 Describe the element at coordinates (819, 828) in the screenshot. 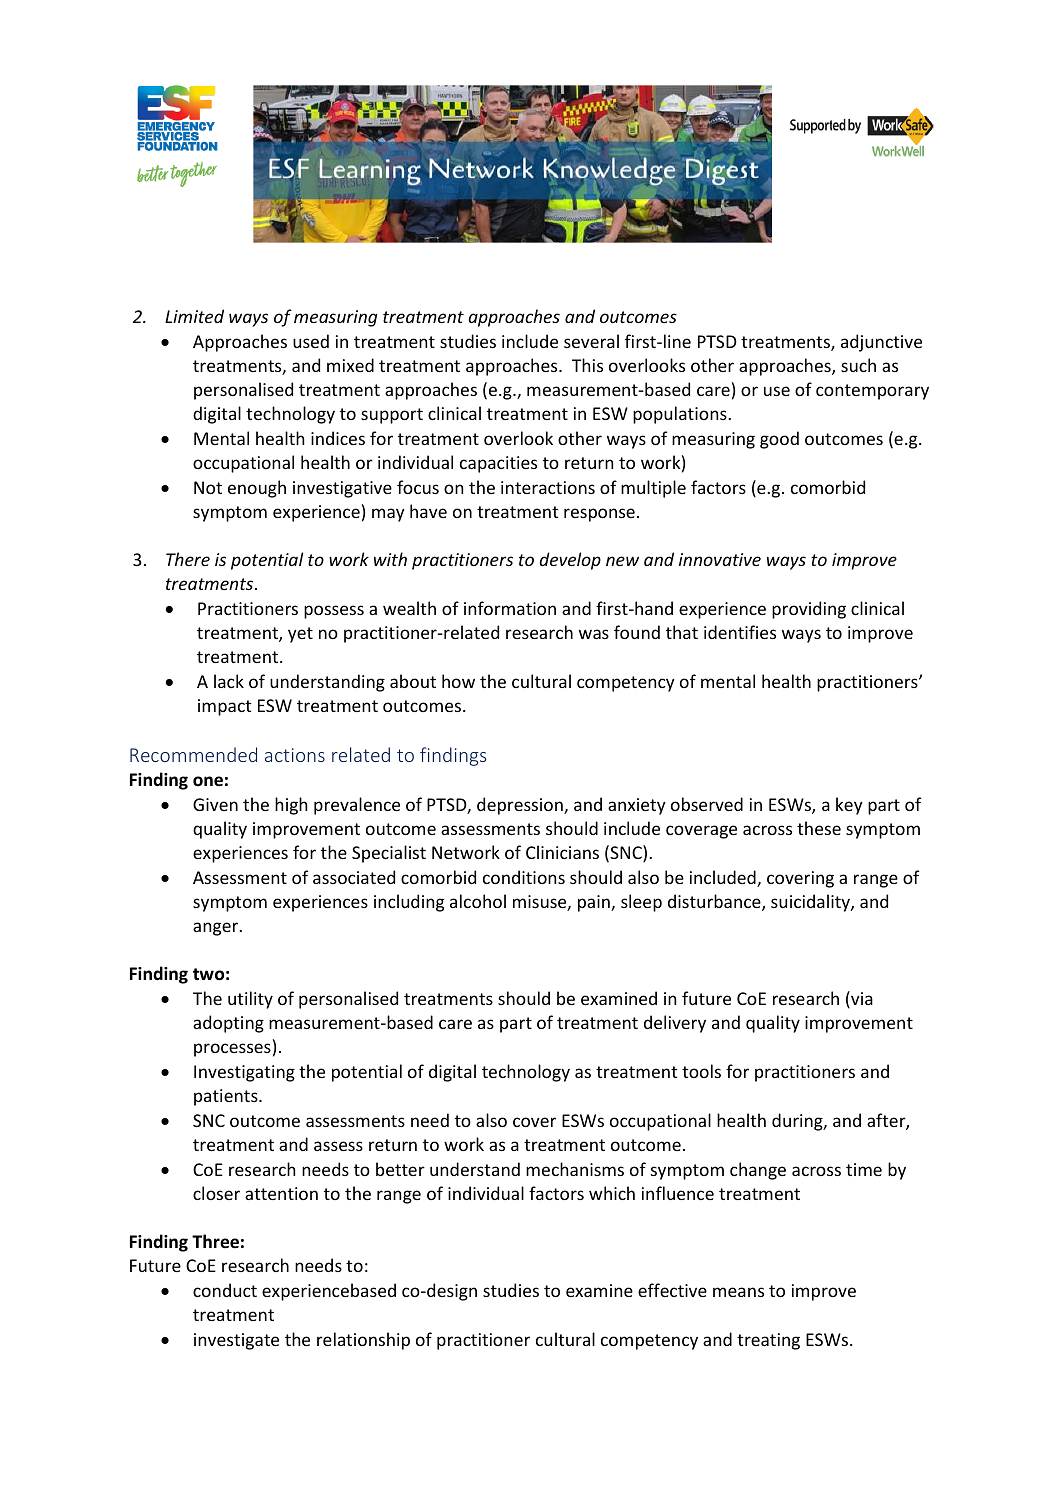

I see `these` at that location.
